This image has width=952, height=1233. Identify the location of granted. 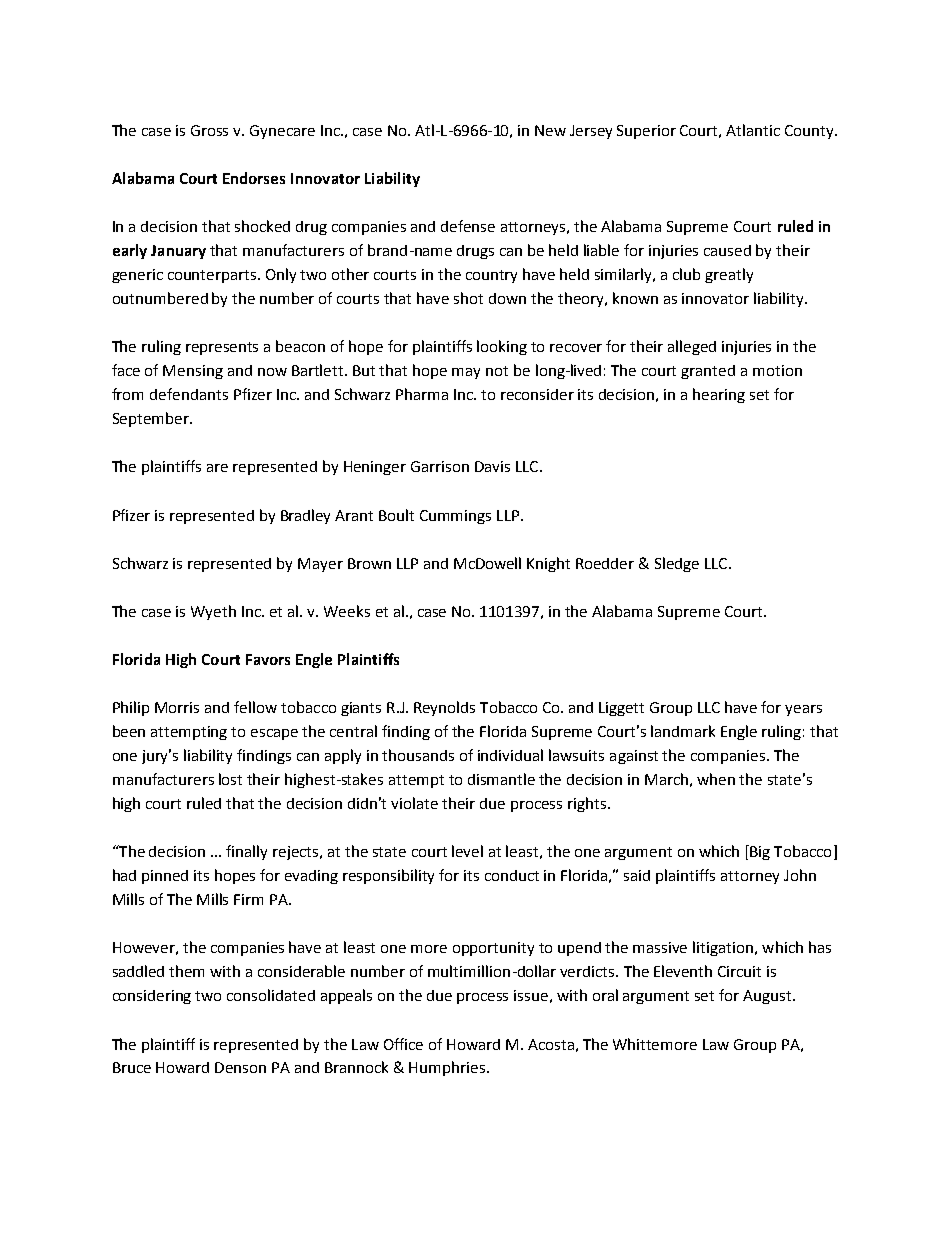
(708, 372).
